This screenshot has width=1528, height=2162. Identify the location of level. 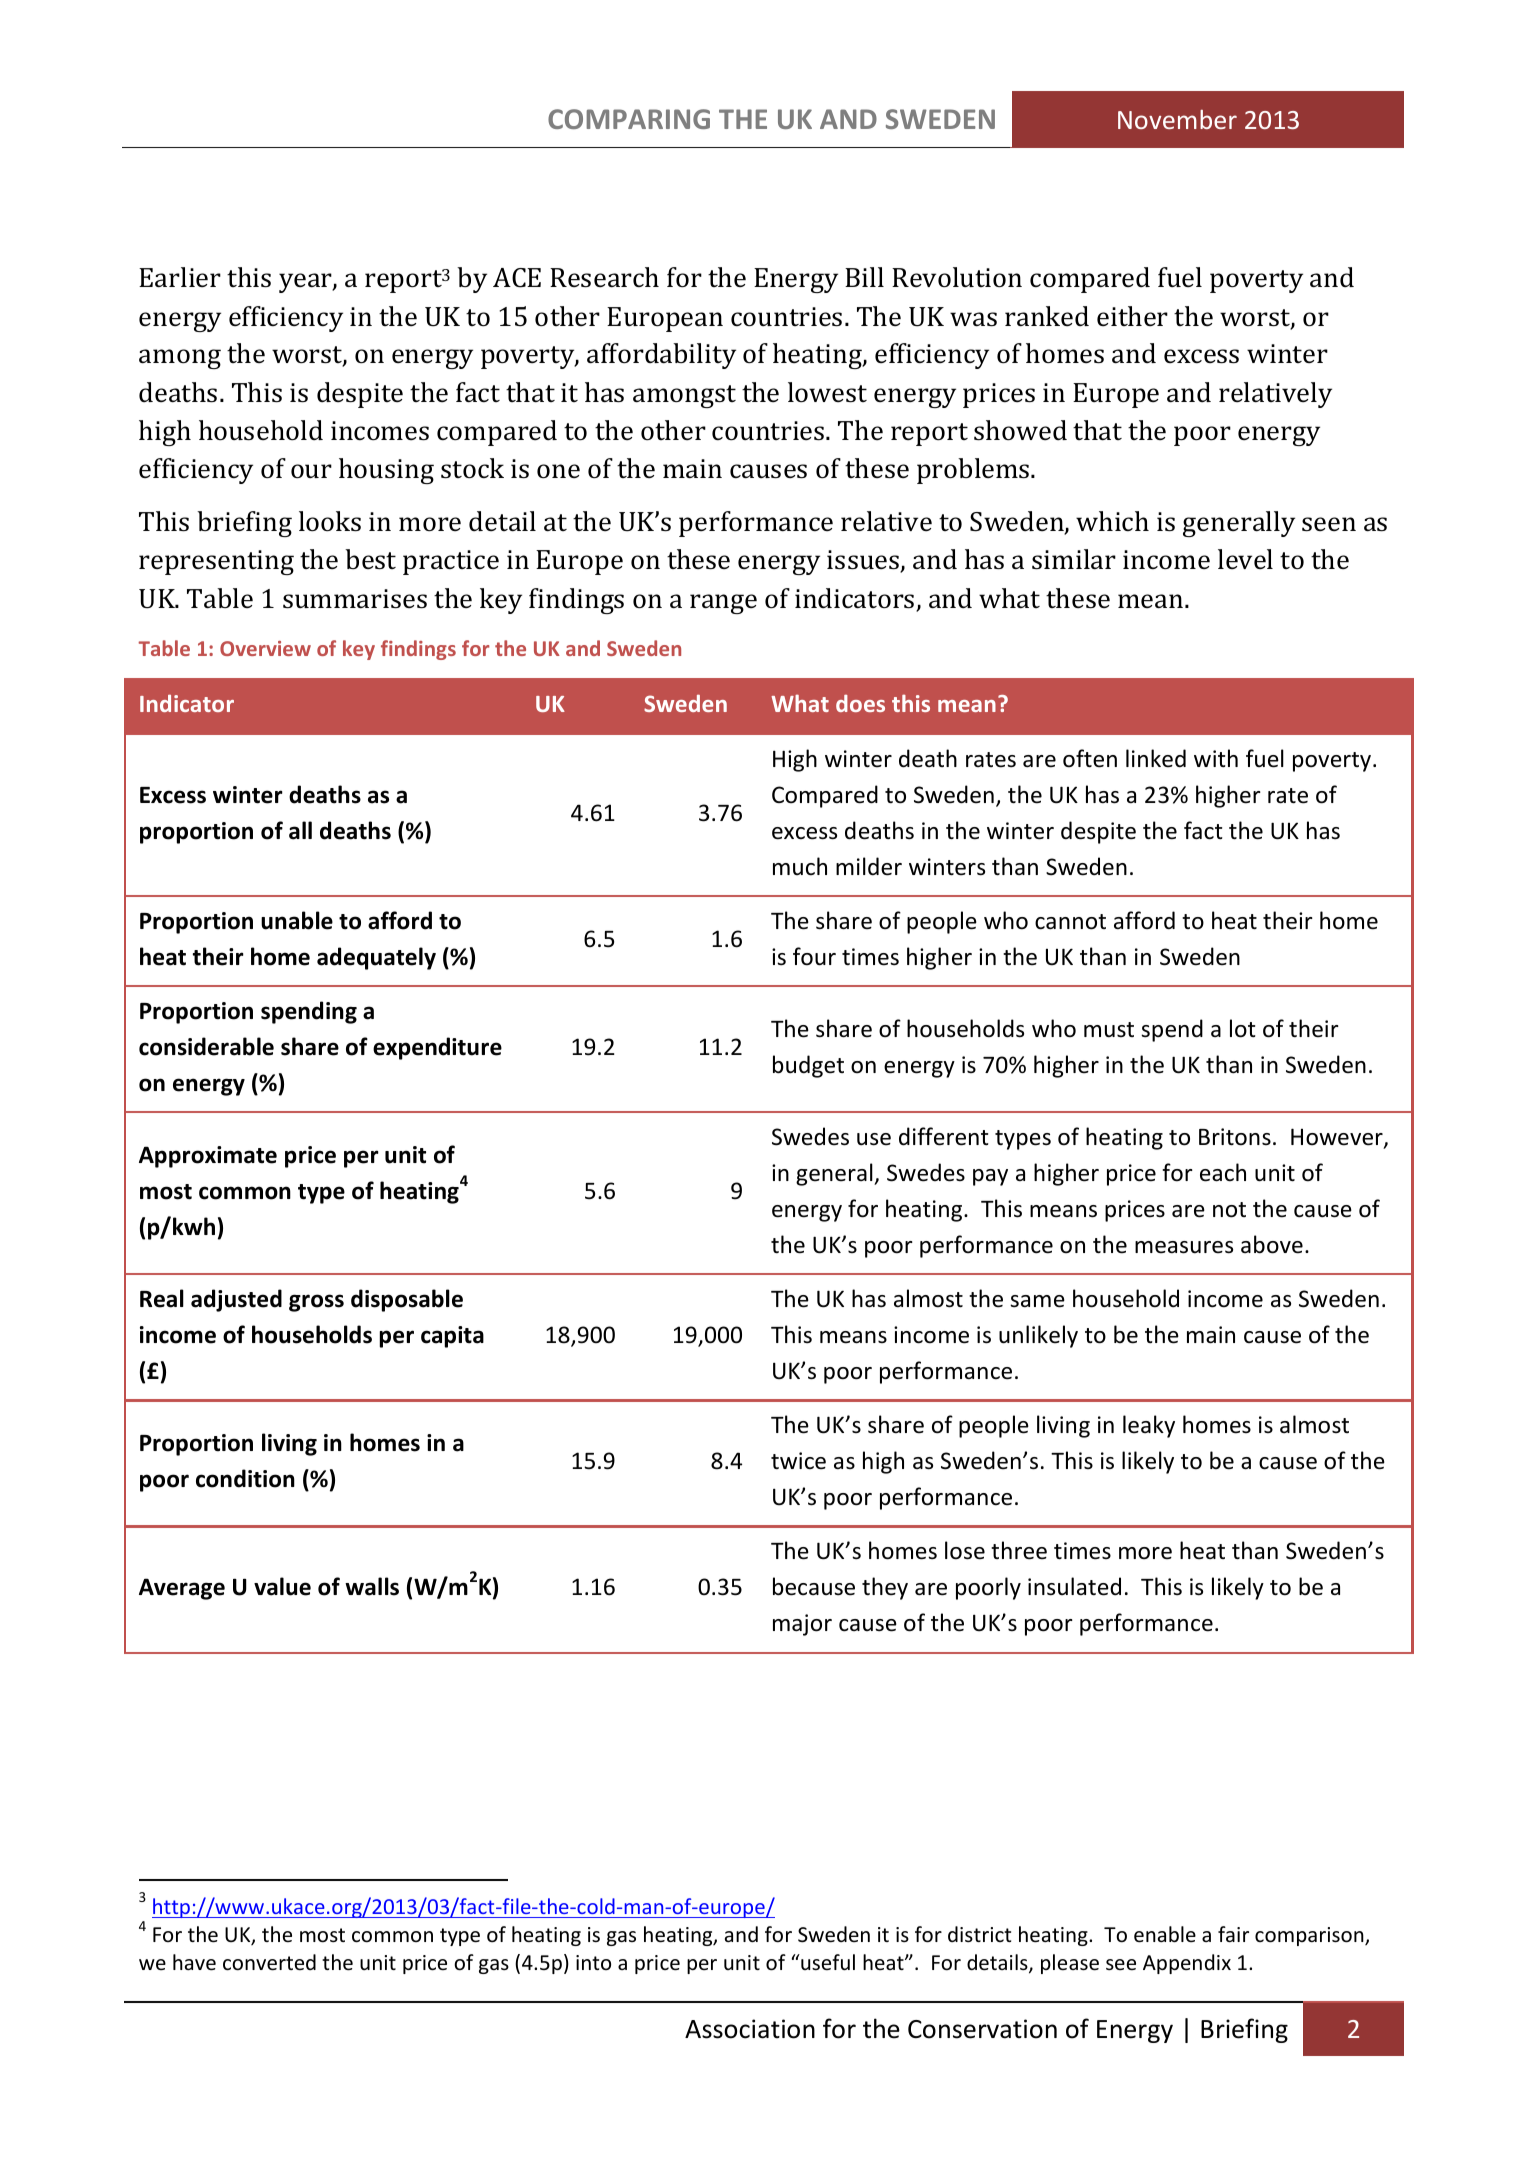
(1245, 559).
